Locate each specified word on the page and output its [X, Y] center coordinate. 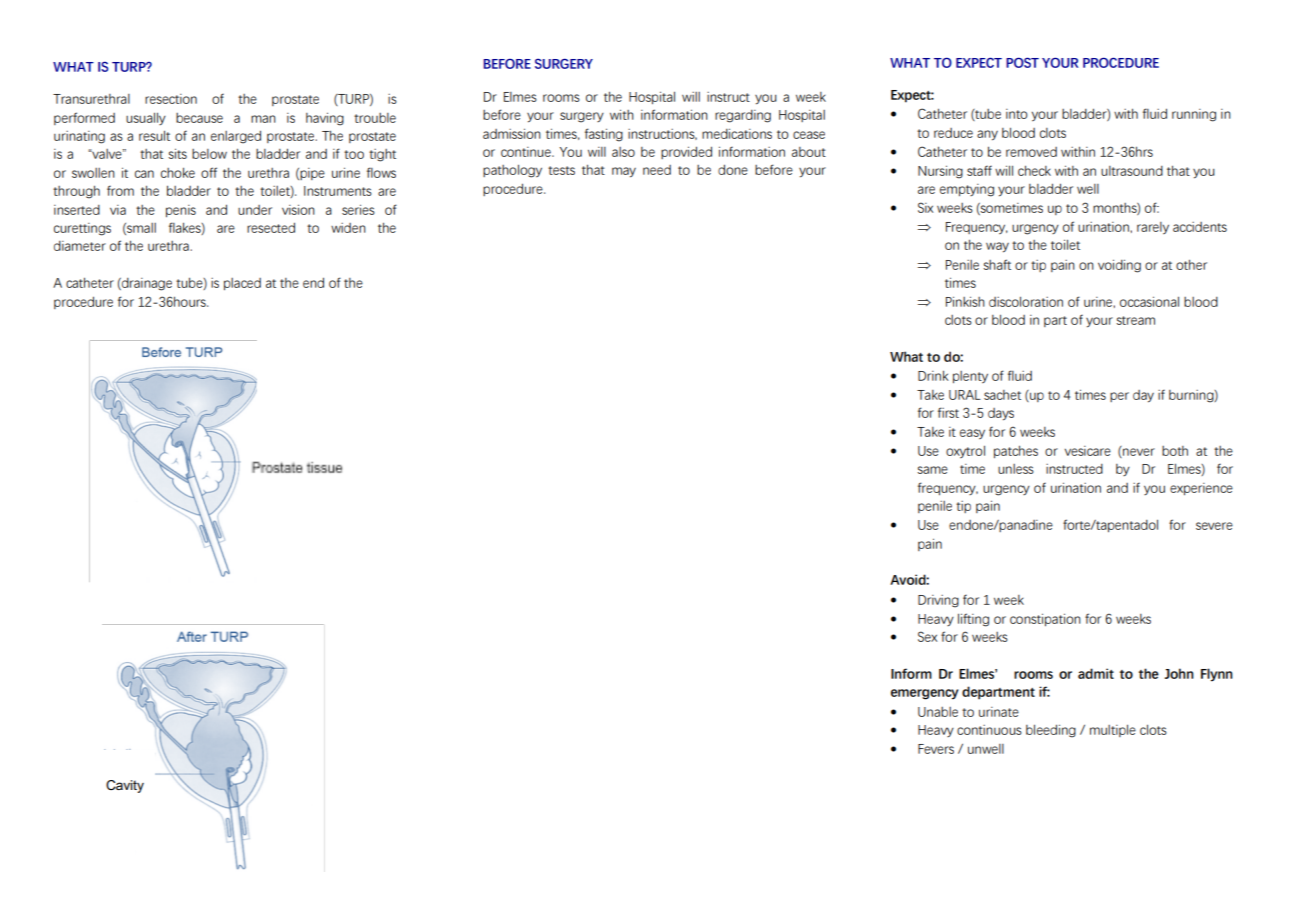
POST [1022, 62]
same [932, 470]
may [624, 172]
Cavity [125, 786]
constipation [1045, 619]
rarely [1153, 228]
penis [181, 211]
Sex [927, 636]
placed [242, 284]
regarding [743, 116]
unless [1016, 469]
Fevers [936, 749]
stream [1135, 320]
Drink [933, 375]
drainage [146, 284]
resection [171, 99]
